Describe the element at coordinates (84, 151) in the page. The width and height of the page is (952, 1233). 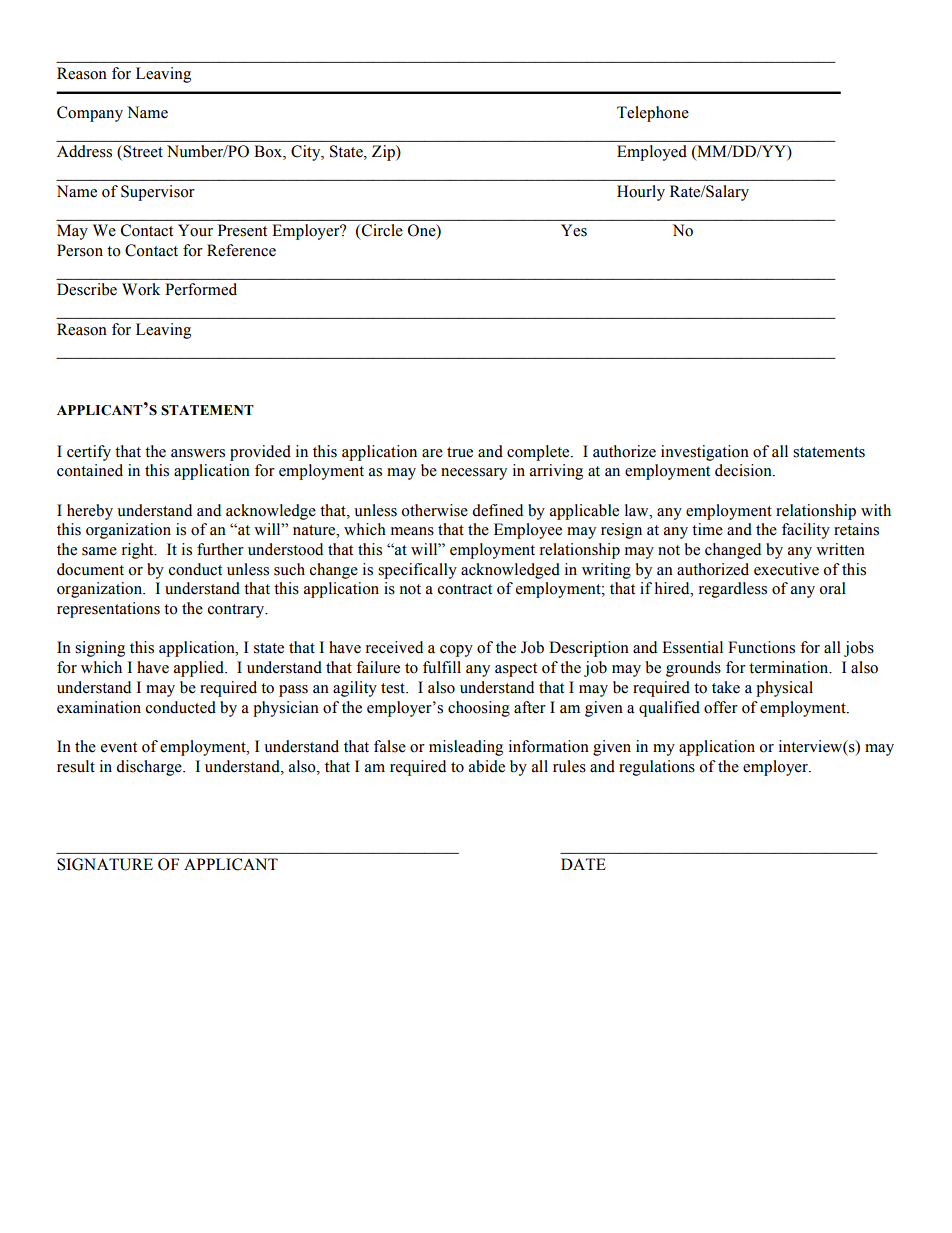
I see `Address` at that location.
